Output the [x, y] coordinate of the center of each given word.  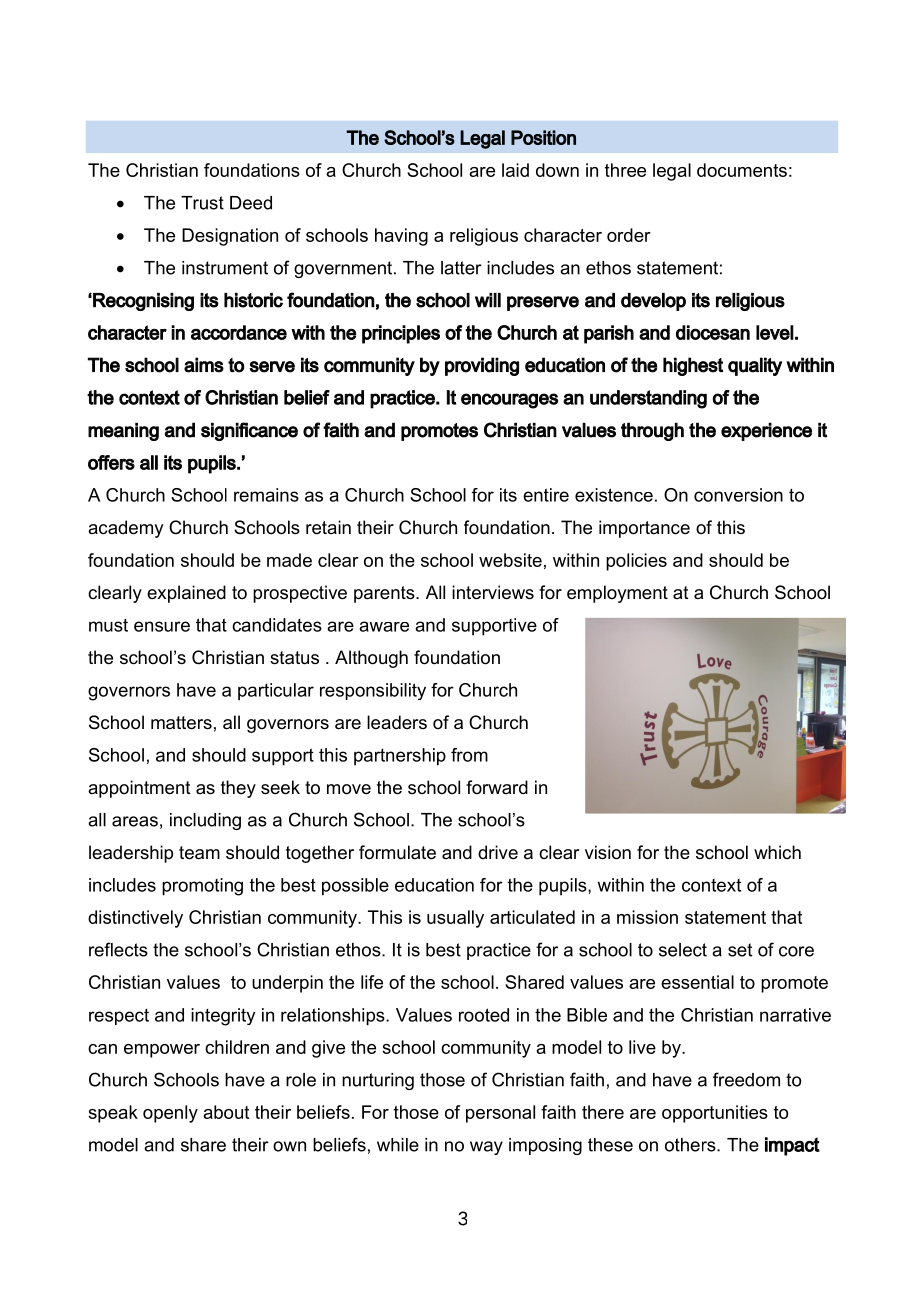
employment [617, 594]
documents [742, 170]
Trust [202, 203]
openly [170, 1114]
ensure [162, 626]
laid [515, 170]
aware [384, 626]
